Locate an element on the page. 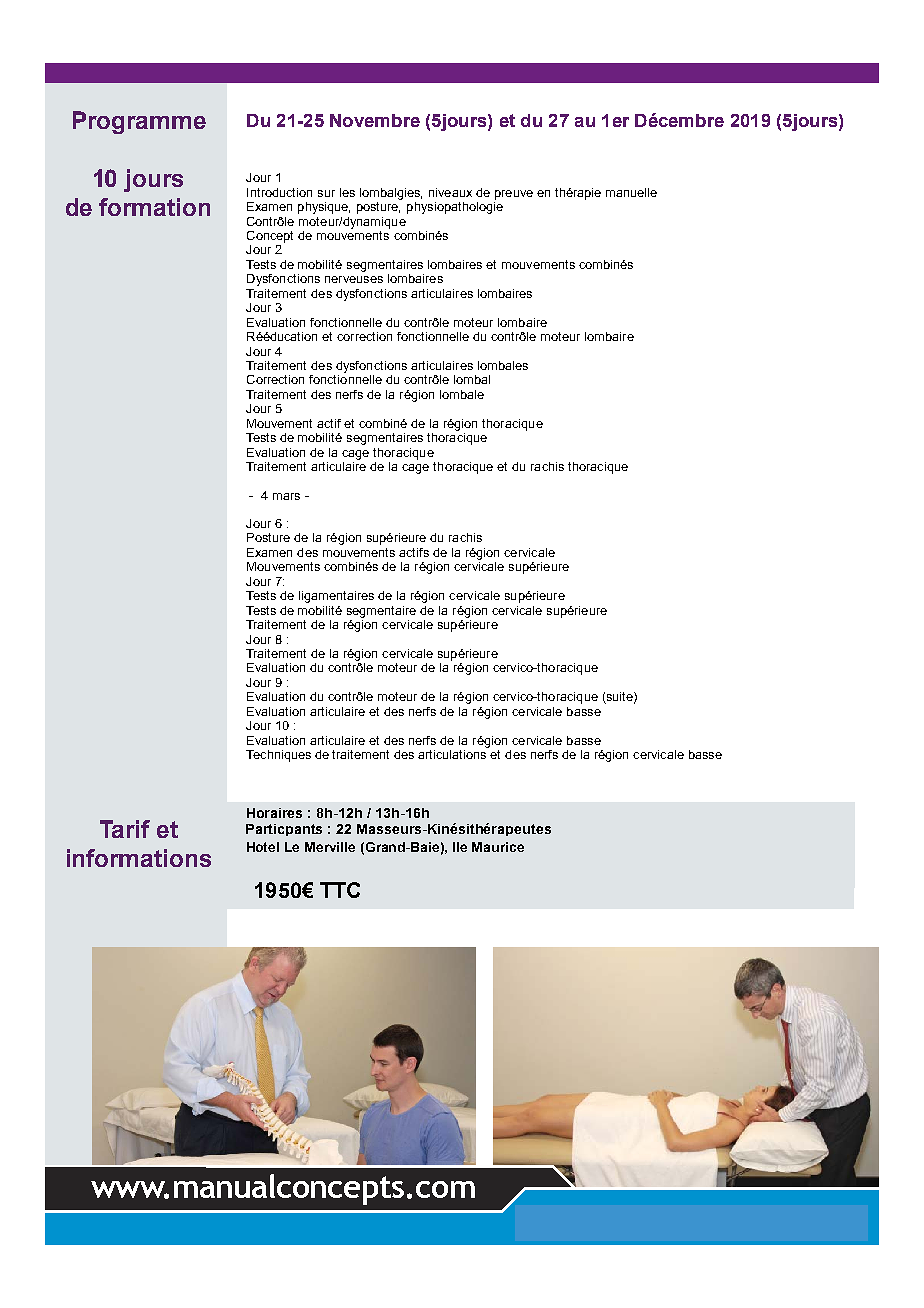 The image size is (924, 1308). developed is located at coordinates (392, 426).
